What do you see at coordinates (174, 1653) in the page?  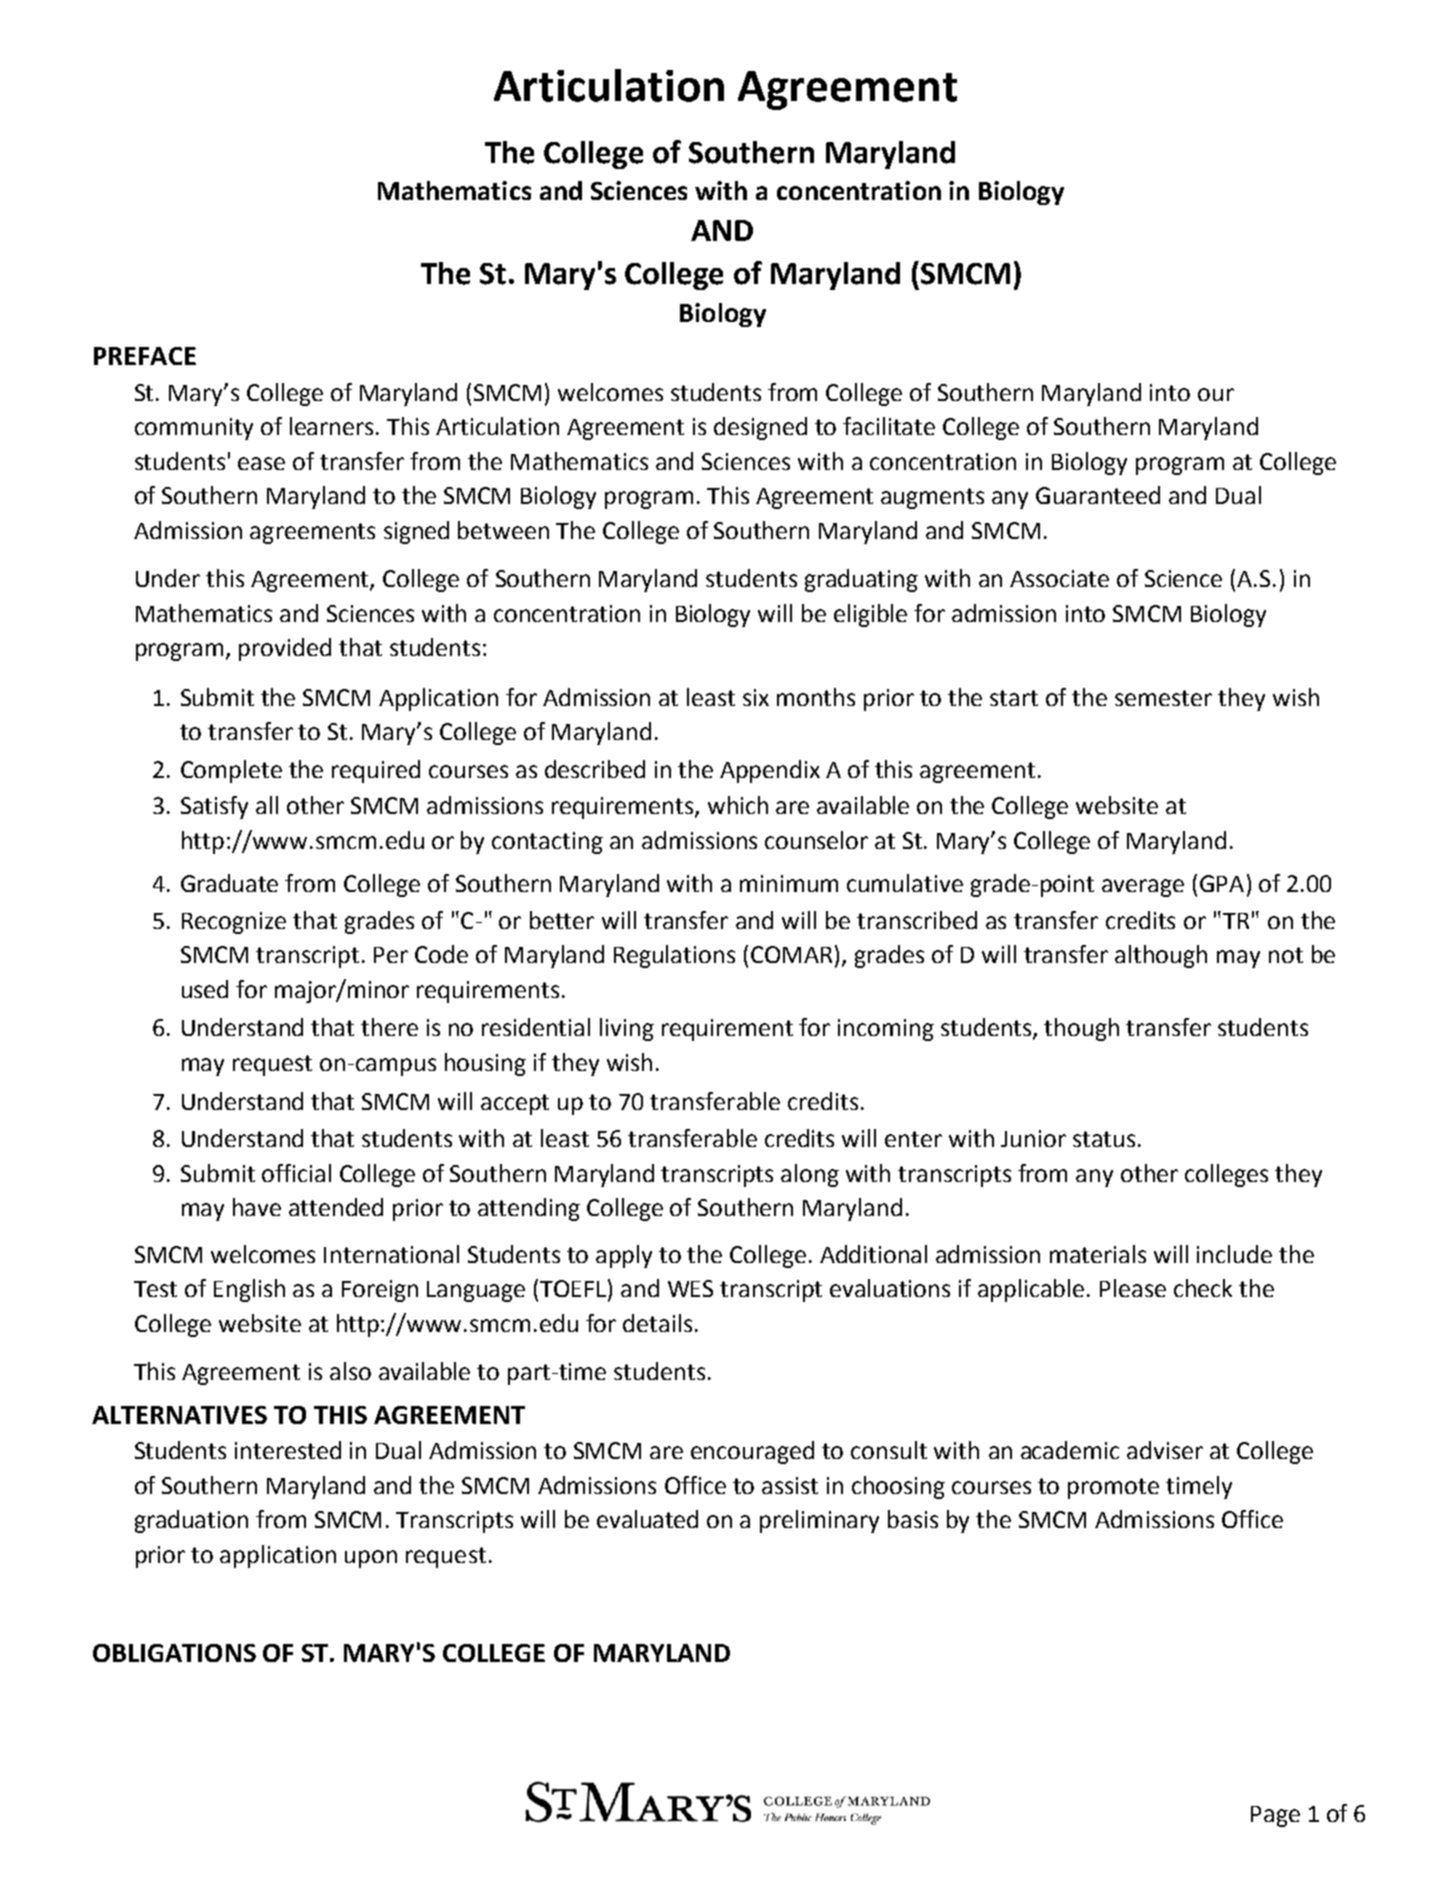 I see `OBLIGATIONS` at bounding box center [174, 1653].
